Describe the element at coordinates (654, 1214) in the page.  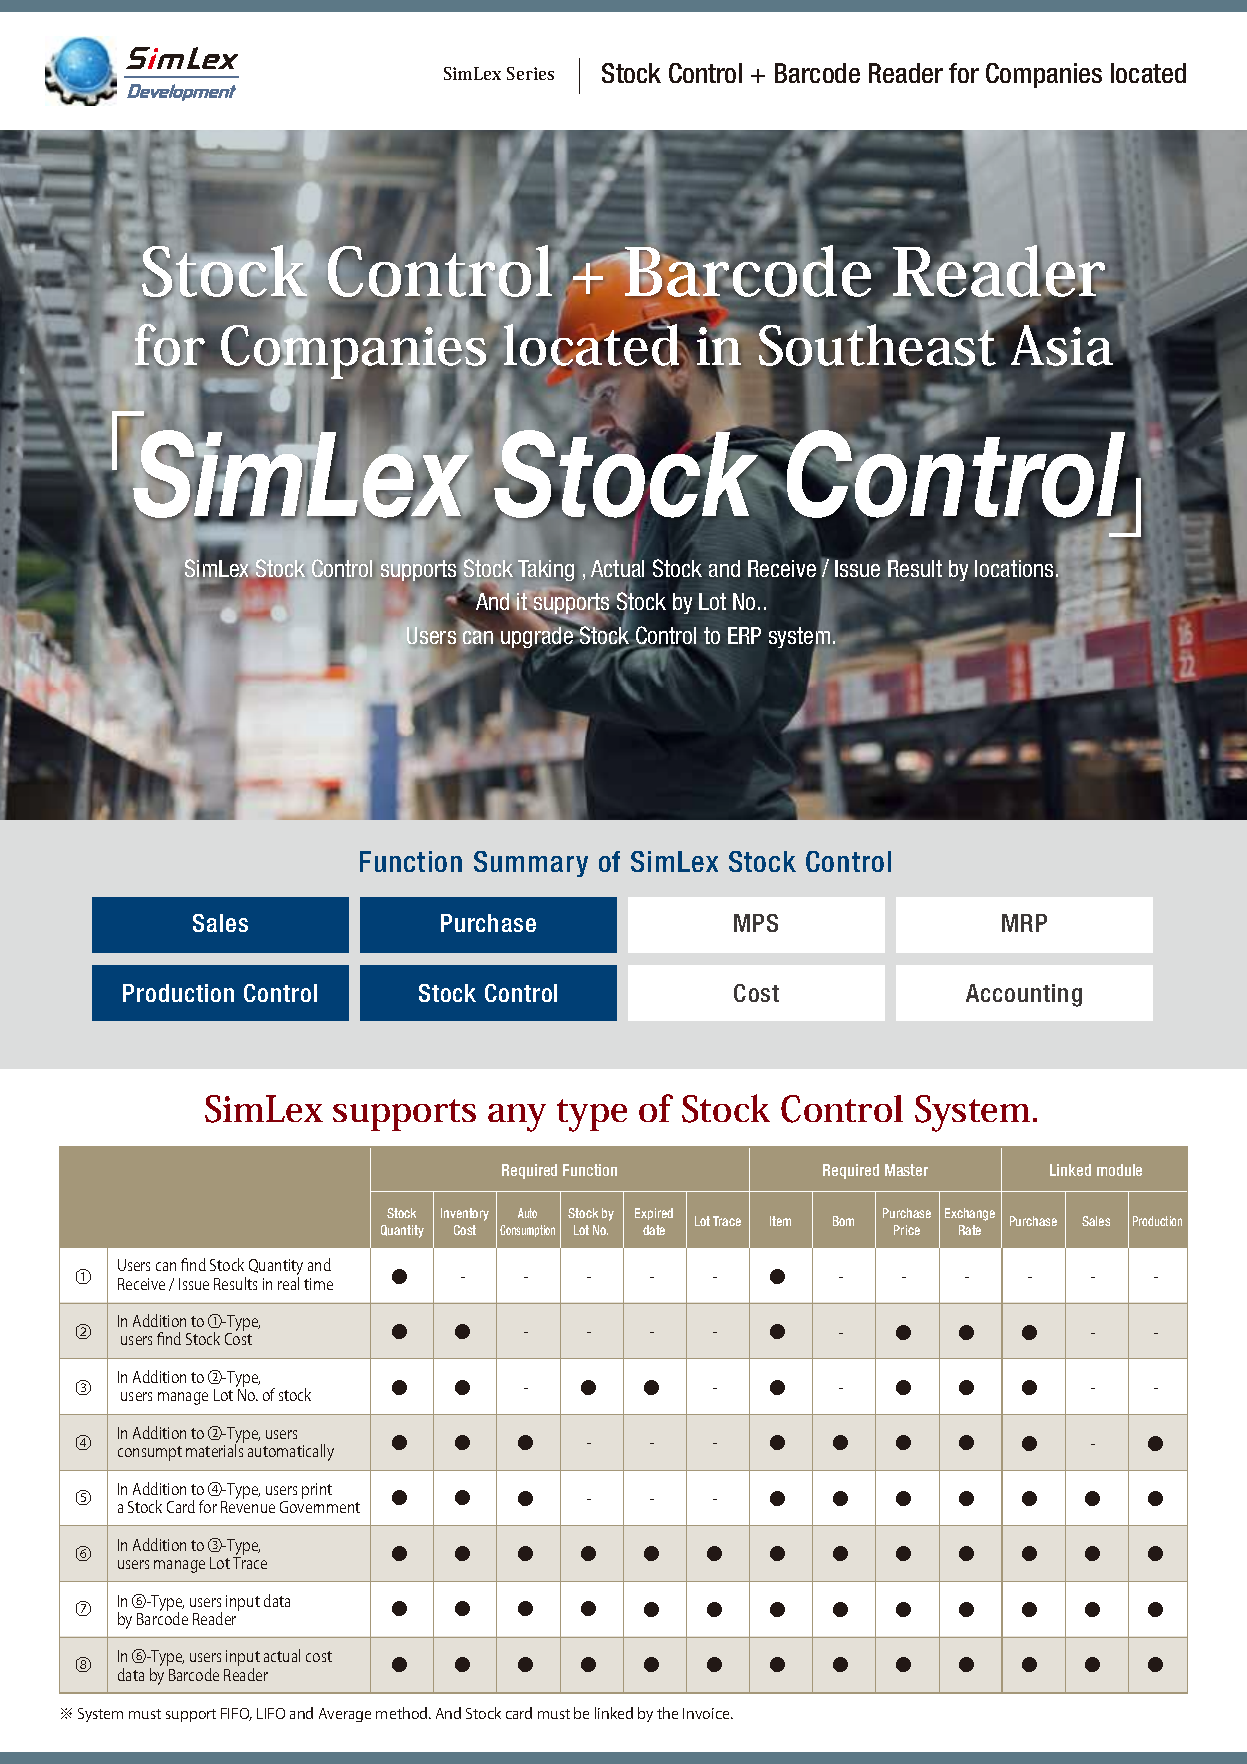
I see `Expired` at that location.
